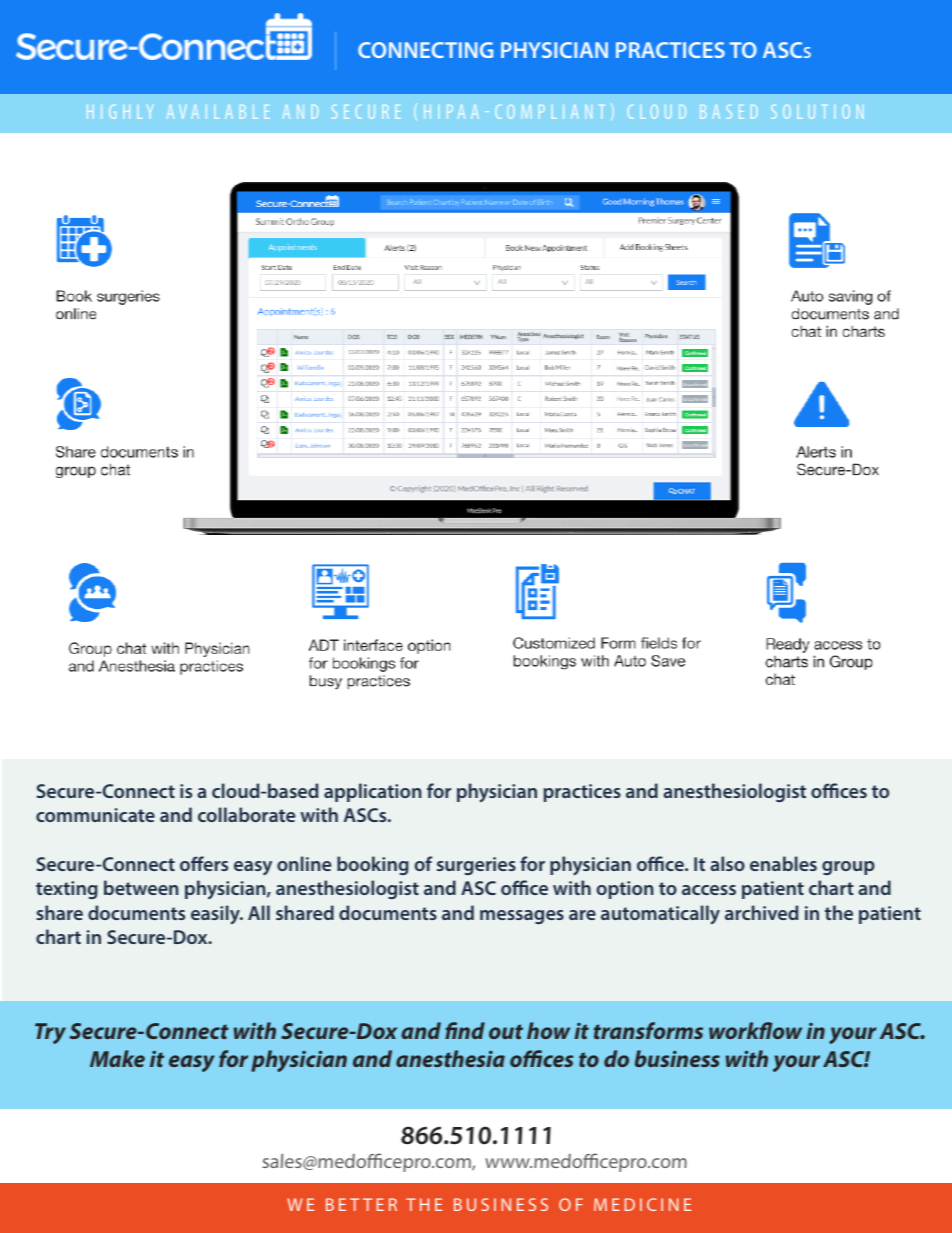 This screenshot has width=952, height=1233. I want to click on Make, so click(117, 1058).
